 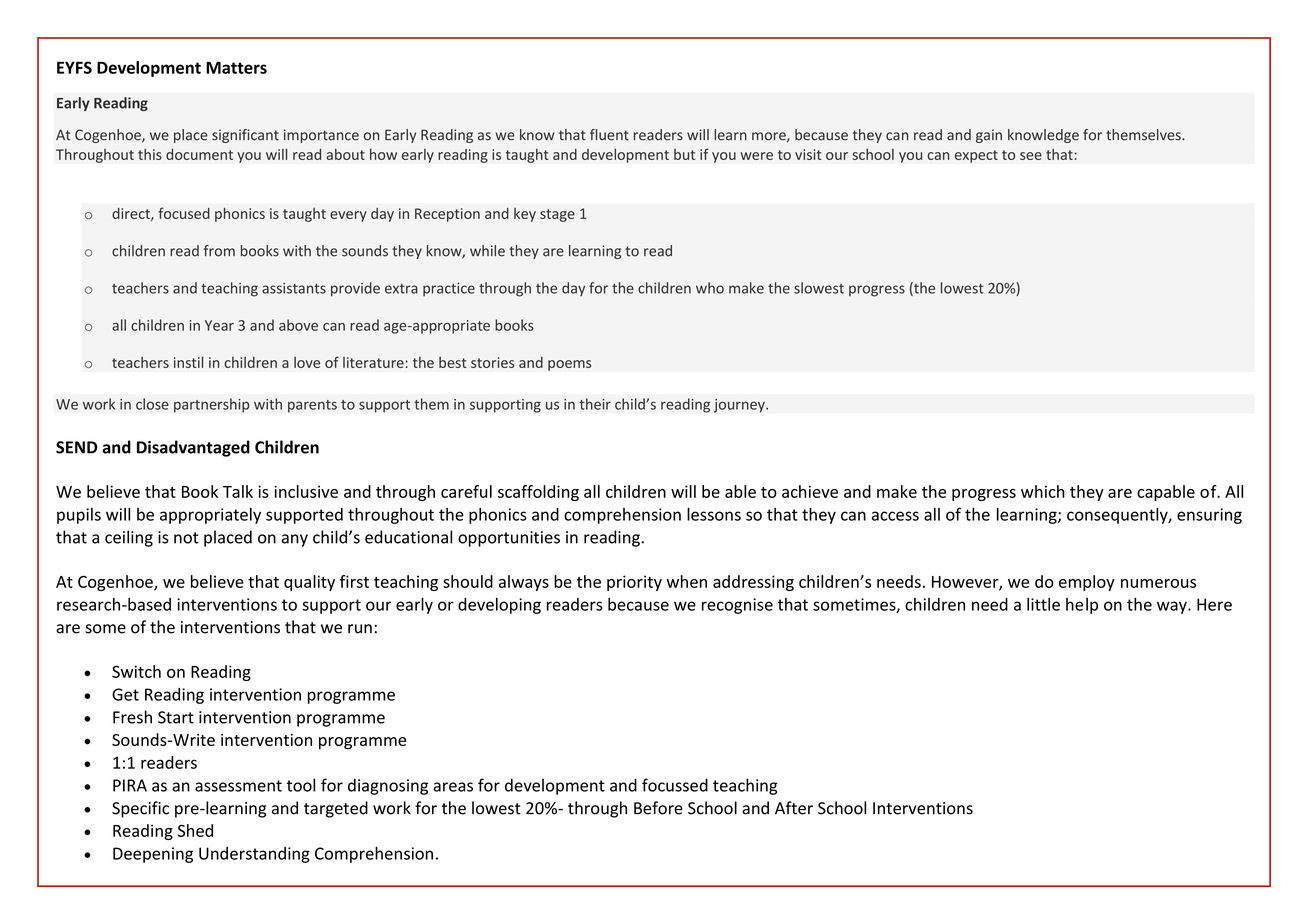 What do you see at coordinates (609, 135) in the document?
I see `fluent` at bounding box center [609, 135].
